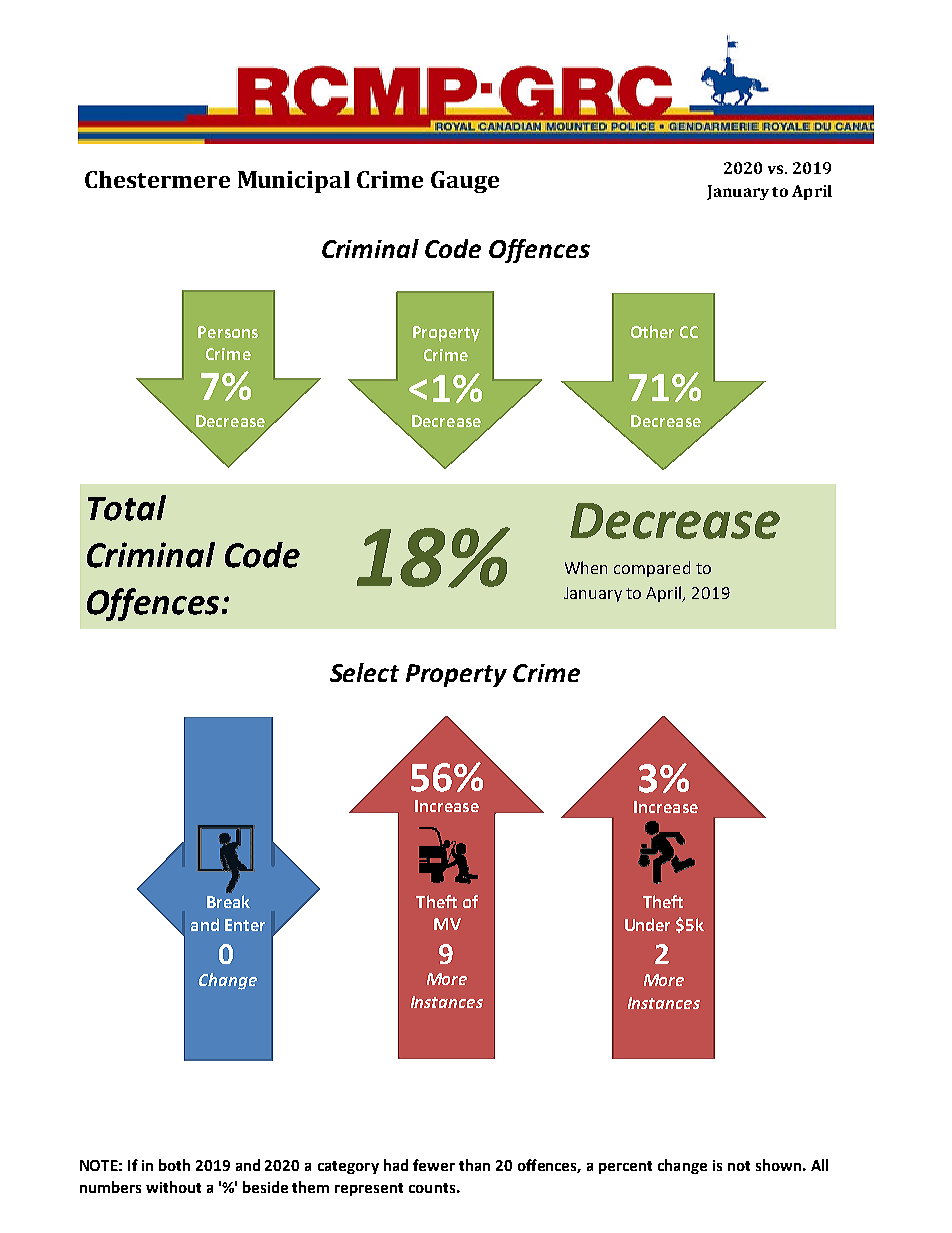  Describe the element at coordinates (652, 569) in the screenshot. I see `compared` at that location.
